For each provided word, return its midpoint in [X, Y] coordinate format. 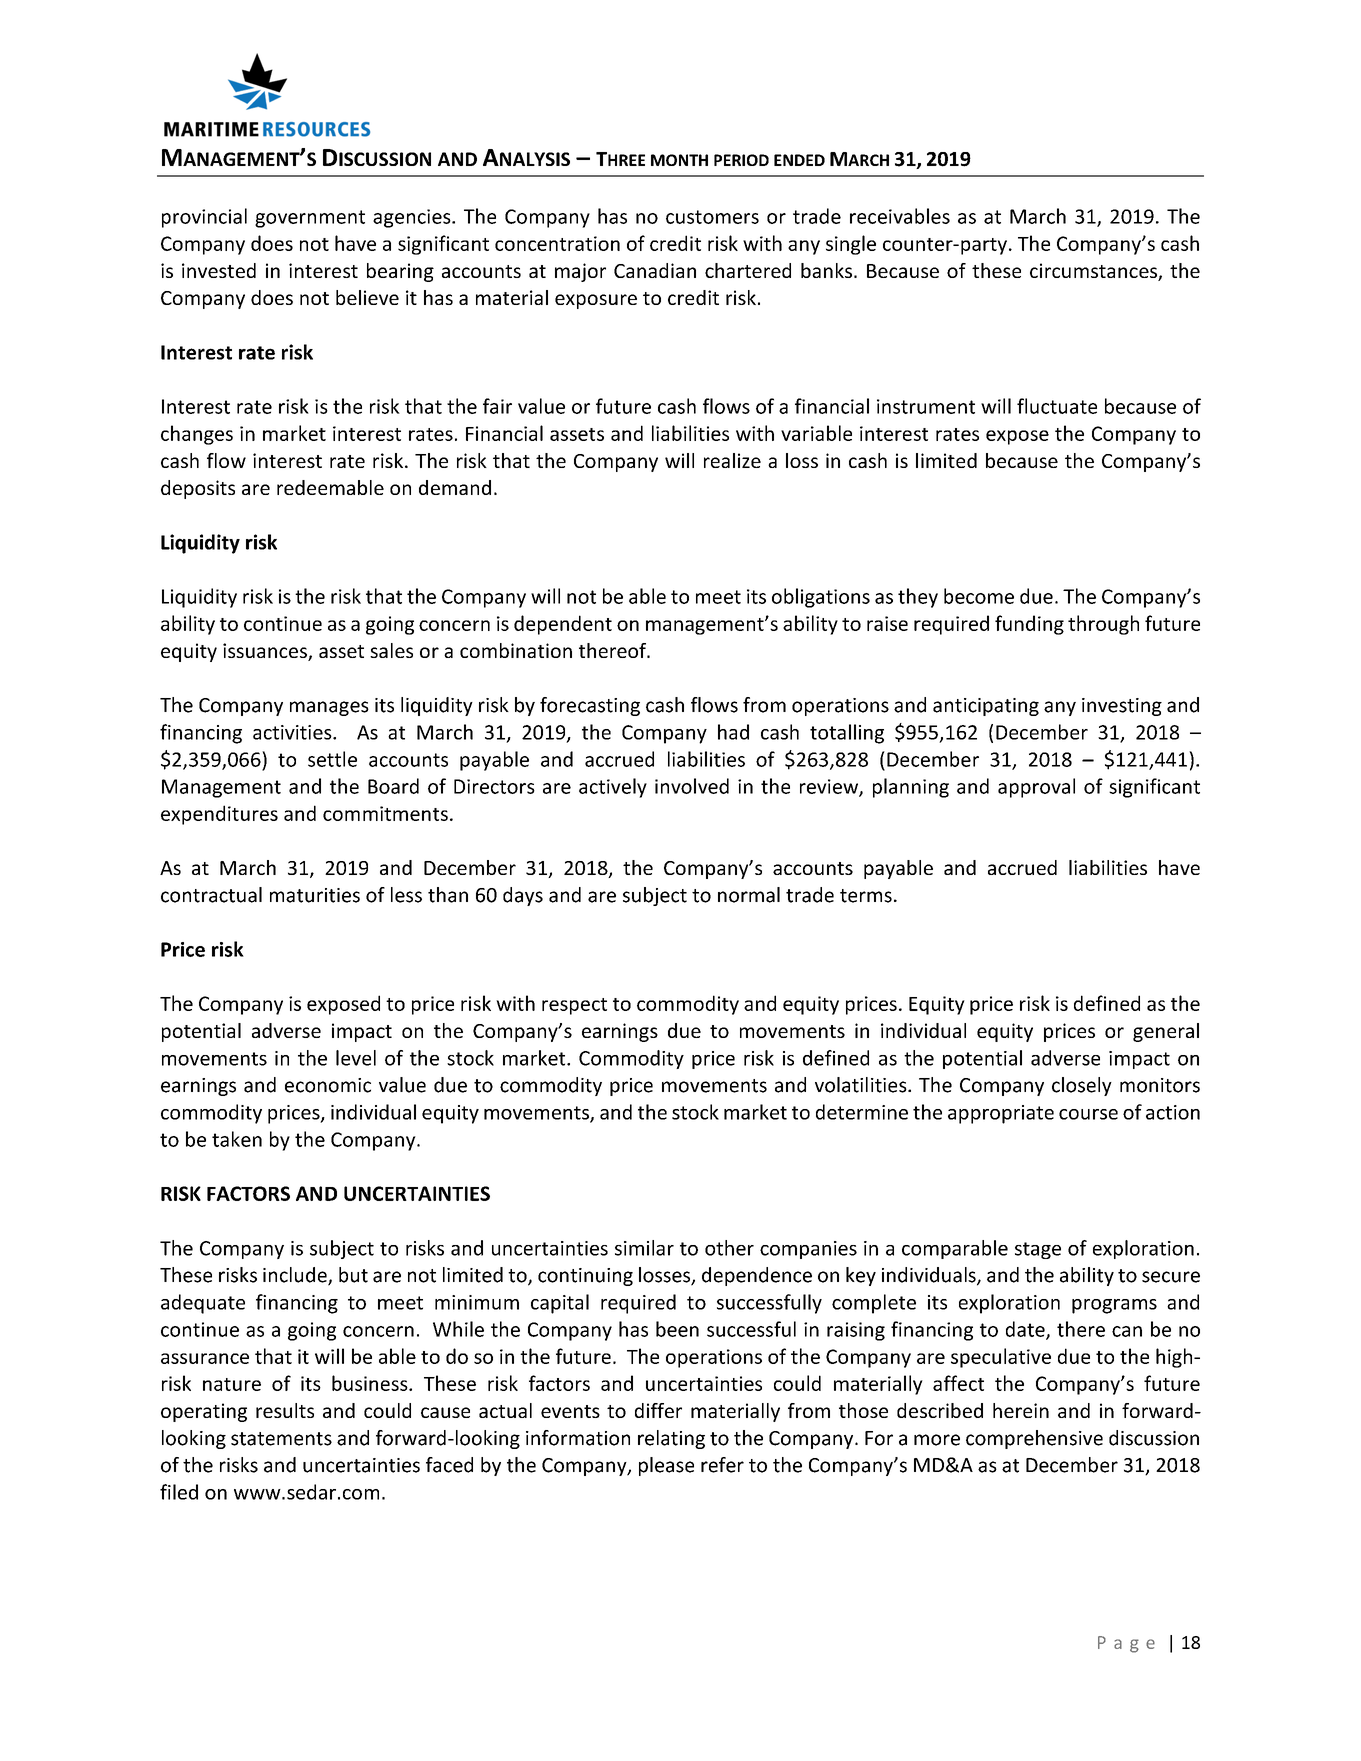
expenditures [219, 815]
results [285, 1410]
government [310, 219]
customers [712, 217]
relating [671, 1439]
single [851, 245]
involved [692, 786]
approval [1036, 788]
